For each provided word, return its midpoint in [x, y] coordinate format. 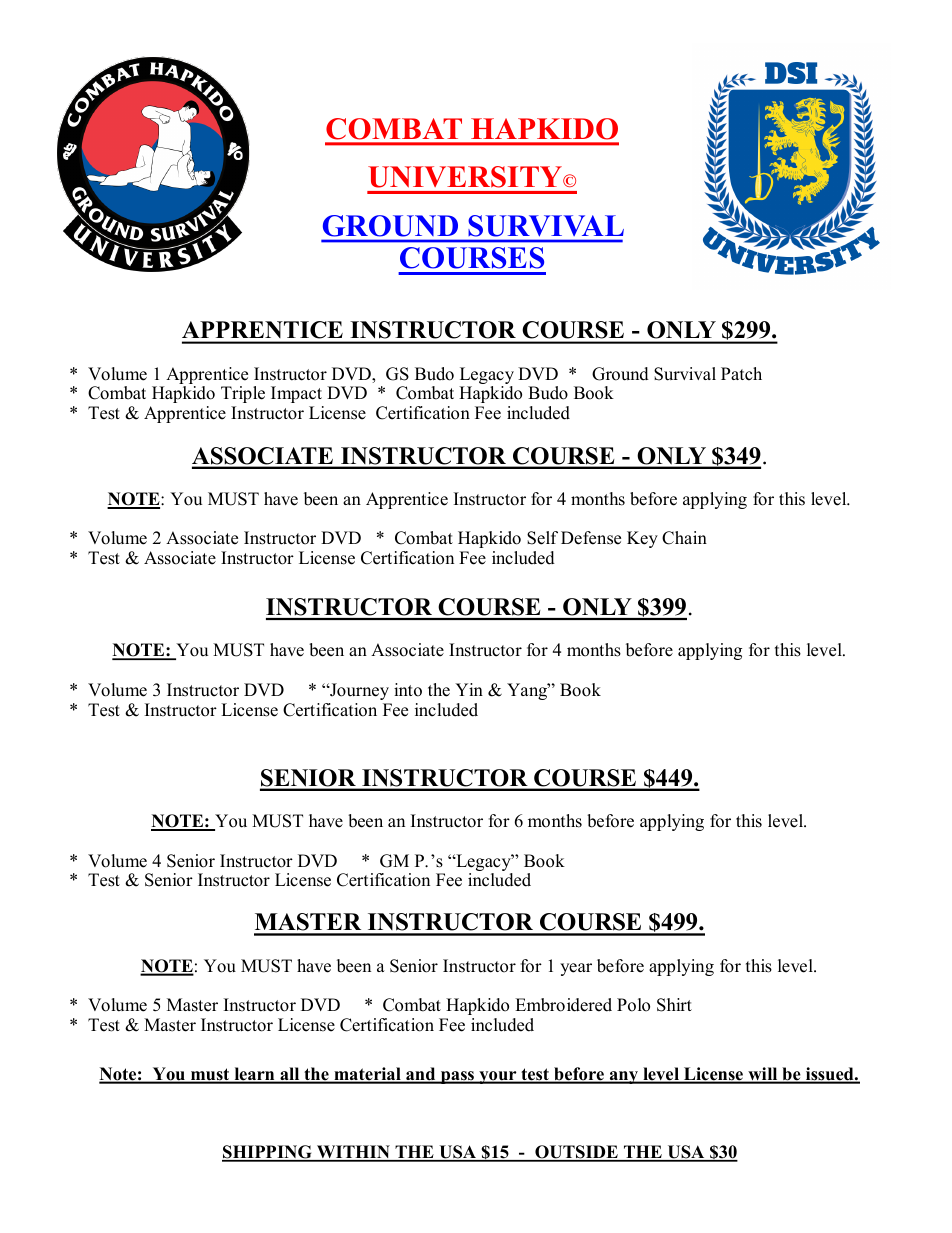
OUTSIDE [576, 1153]
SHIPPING [268, 1153]
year [576, 969]
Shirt [674, 1005]
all [290, 1075]
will [763, 1075]
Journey [358, 691]
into [408, 690]
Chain [684, 538]
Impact [296, 394]
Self [542, 538]
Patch [741, 374]
